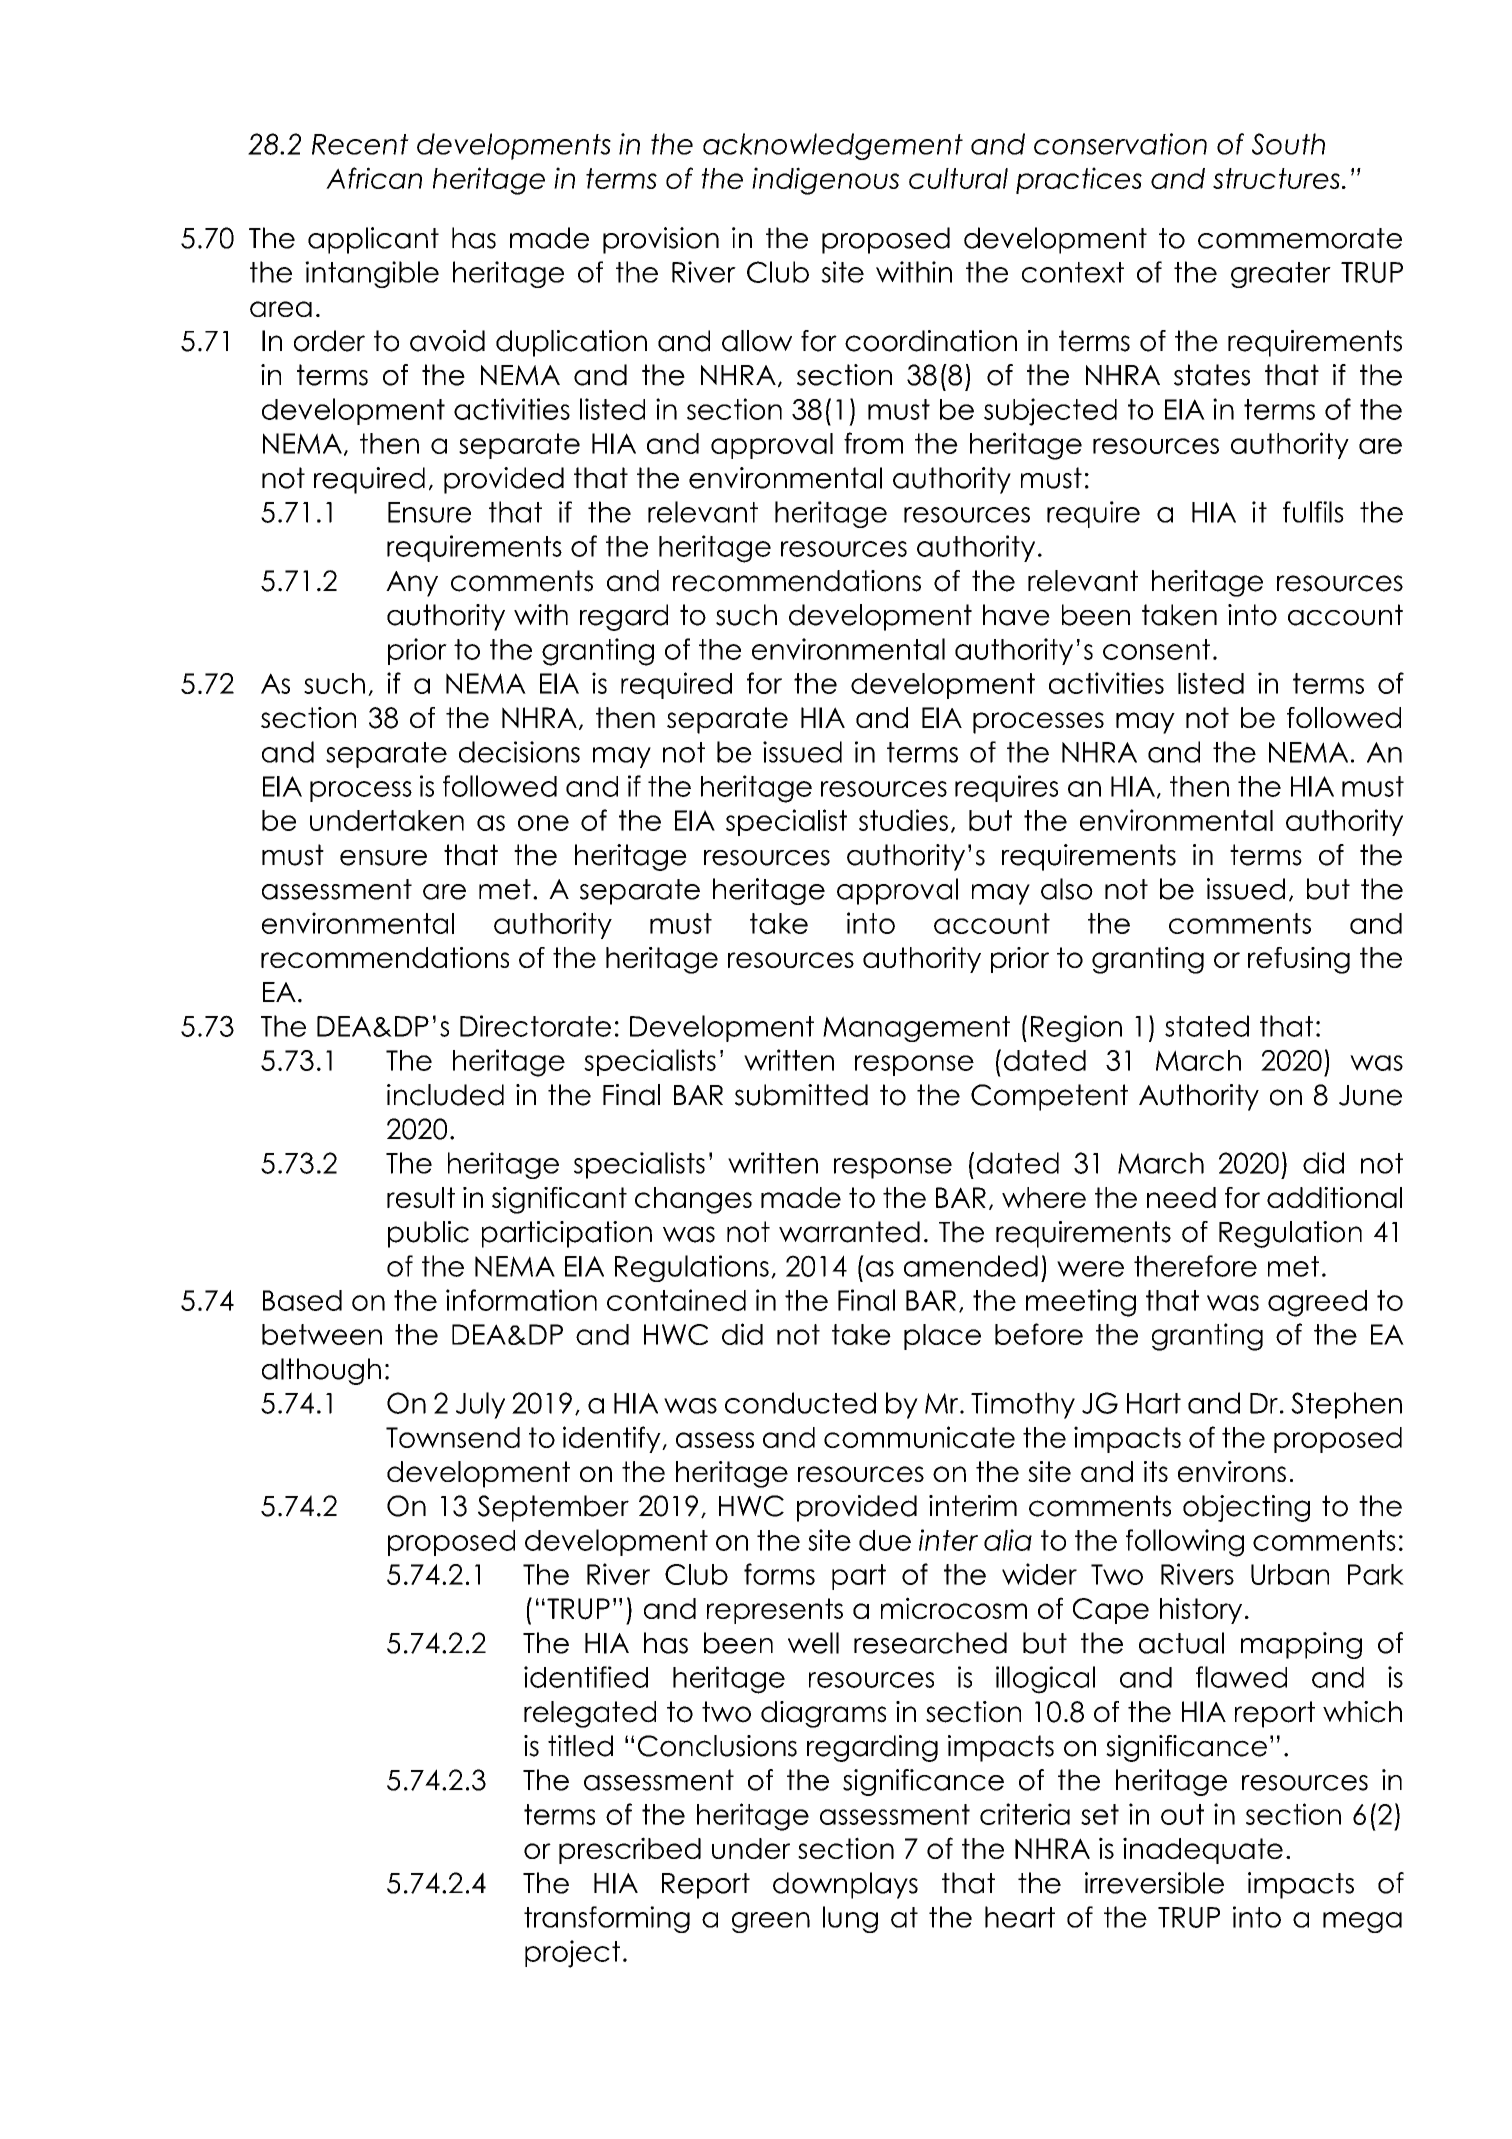 This screenshot has height=2139, width=1512. Describe the element at coordinates (1203, 1850) in the screenshot. I see `inadequate` at that location.
